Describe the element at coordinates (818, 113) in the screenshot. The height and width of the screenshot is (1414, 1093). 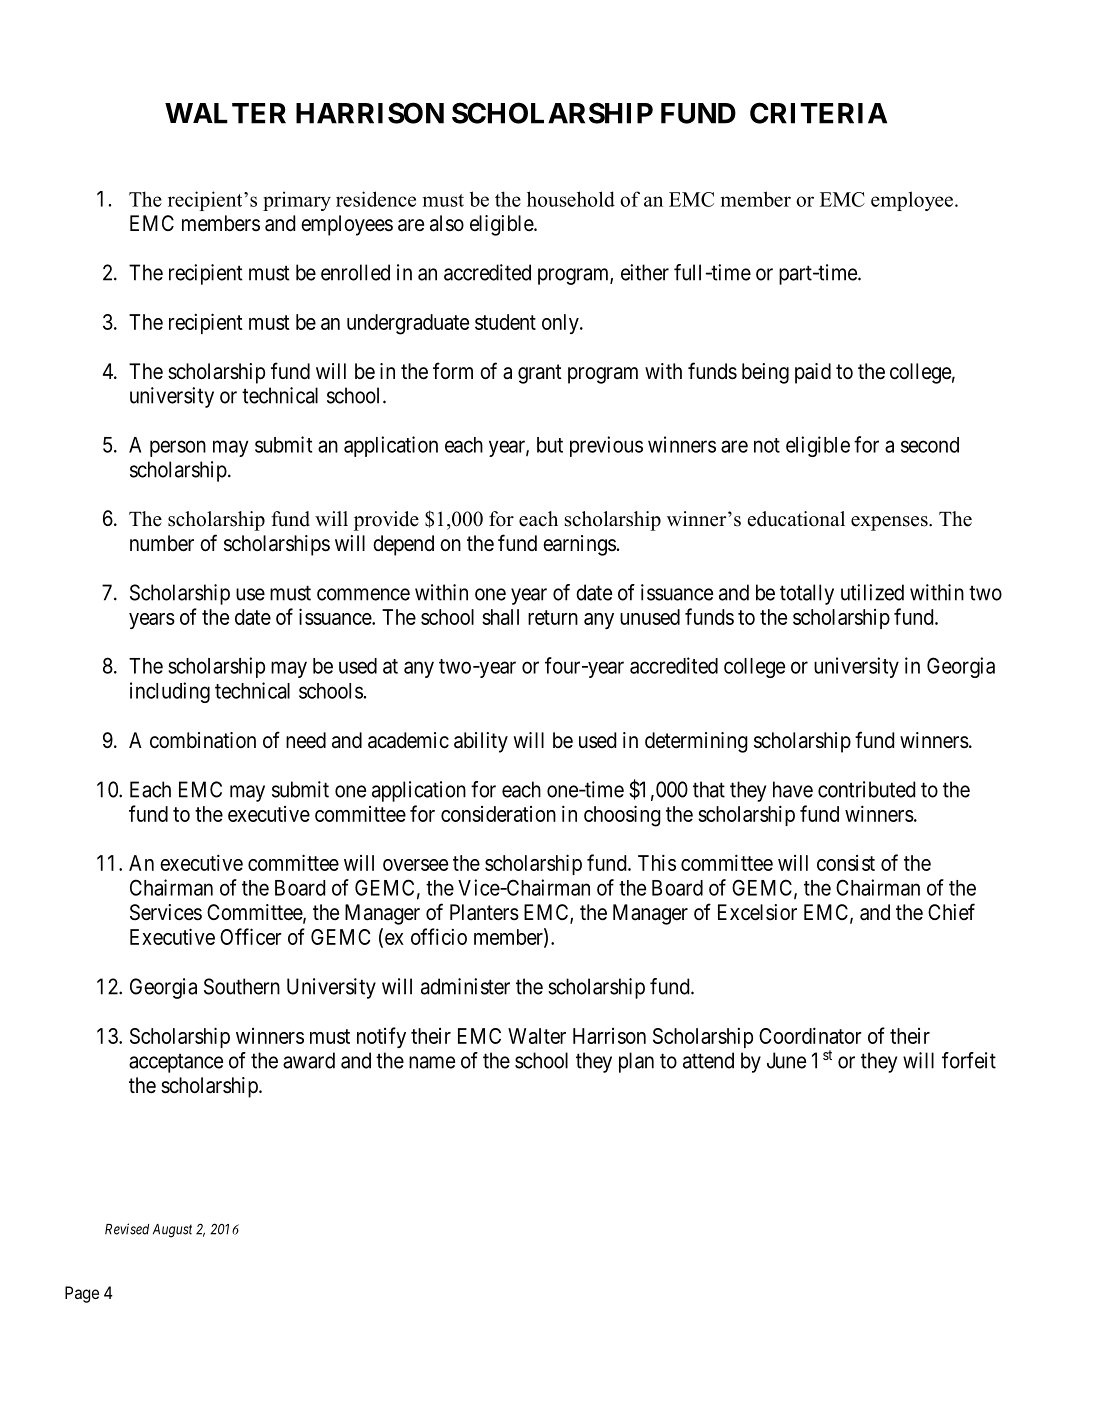
I see `CRITERIA` at that location.
